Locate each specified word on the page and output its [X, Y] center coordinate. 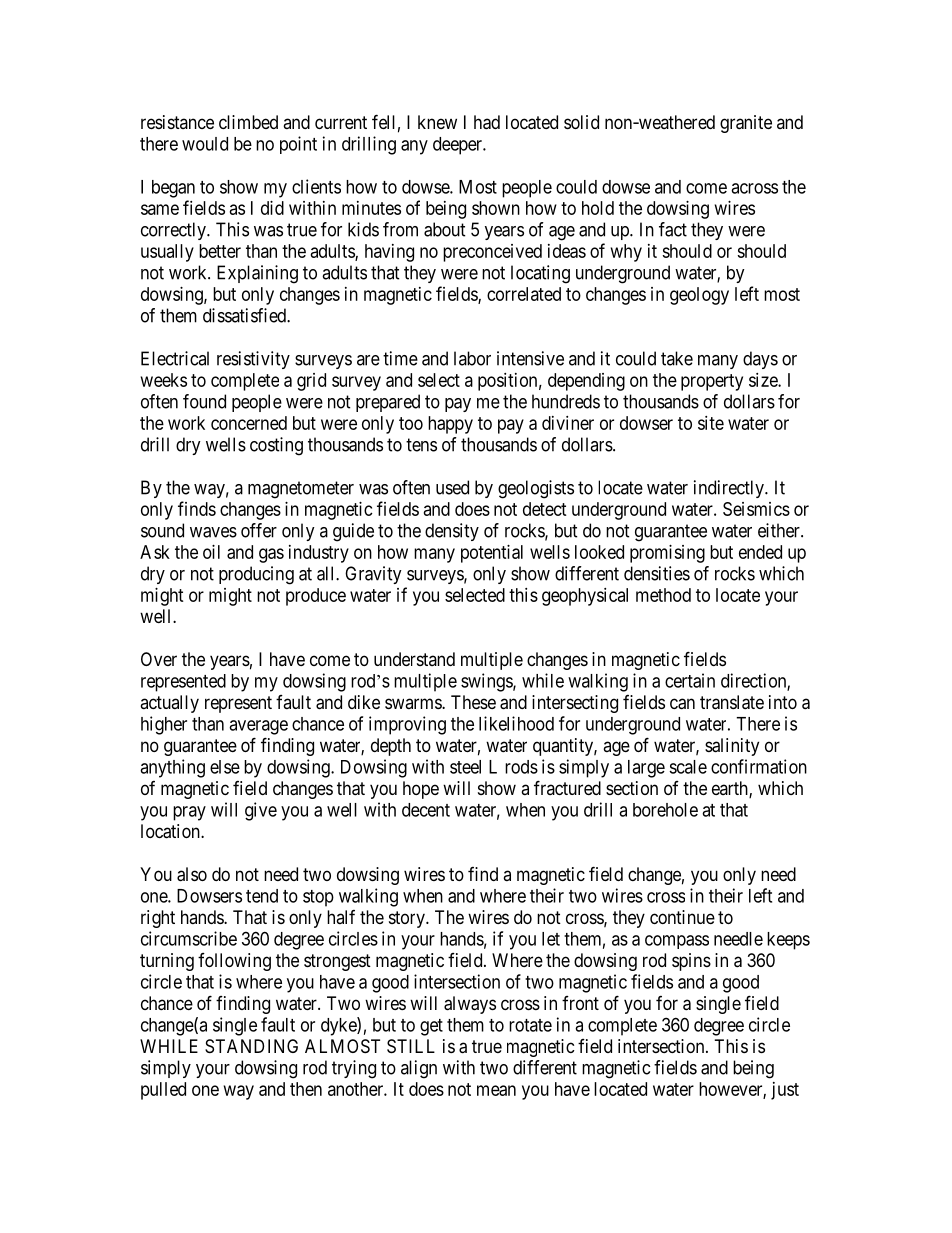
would [205, 144]
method [663, 595]
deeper [458, 146]
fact [673, 229]
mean [496, 1090]
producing [256, 575]
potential [492, 554]
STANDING [251, 1046]
